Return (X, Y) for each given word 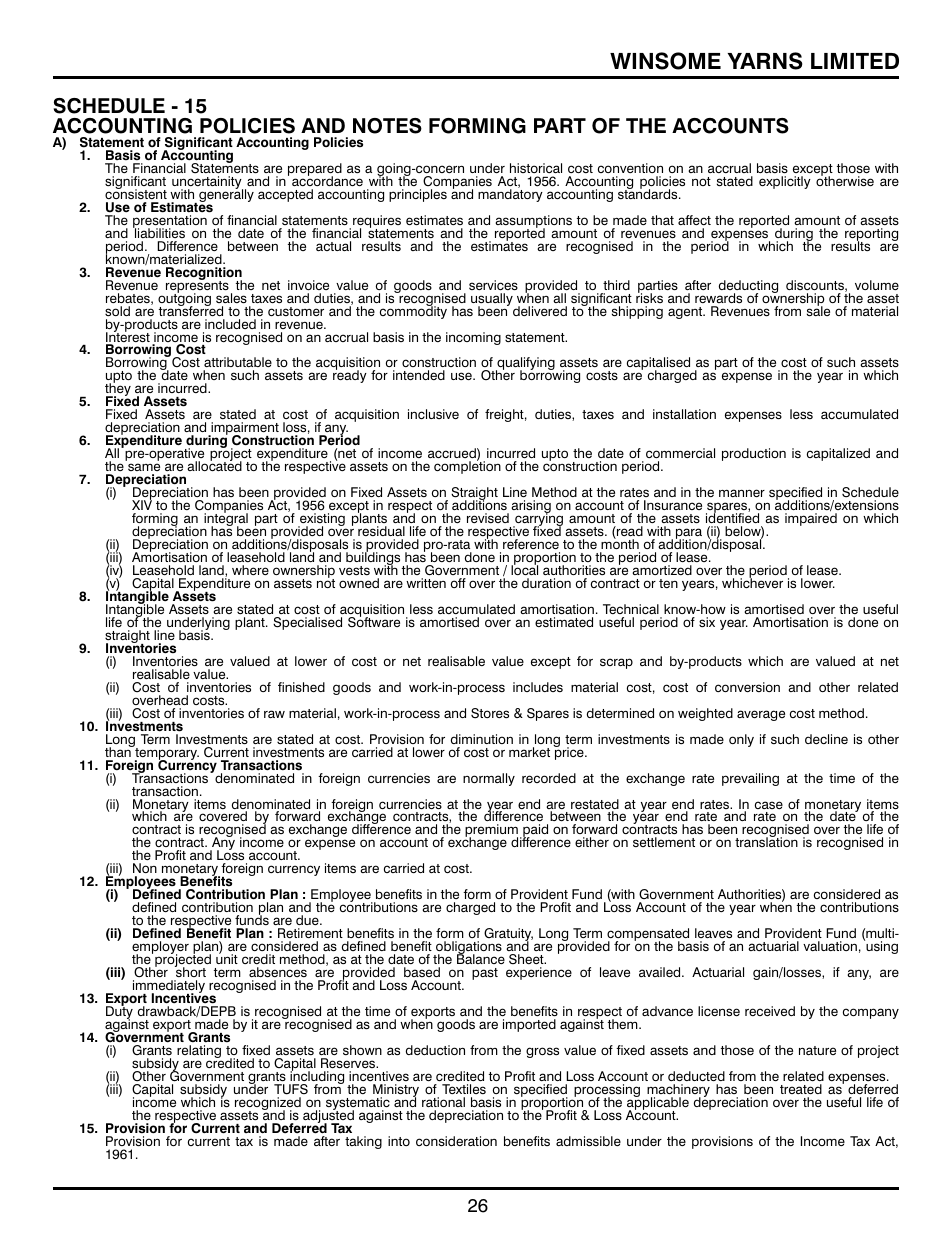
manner (742, 493)
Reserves (349, 1063)
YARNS (765, 61)
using (881, 947)
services (493, 285)
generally (226, 196)
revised (488, 518)
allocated (214, 465)
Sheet (527, 959)
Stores (490, 713)
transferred (191, 310)
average (761, 715)
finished (301, 687)
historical (536, 168)
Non (145, 870)
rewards (718, 298)
